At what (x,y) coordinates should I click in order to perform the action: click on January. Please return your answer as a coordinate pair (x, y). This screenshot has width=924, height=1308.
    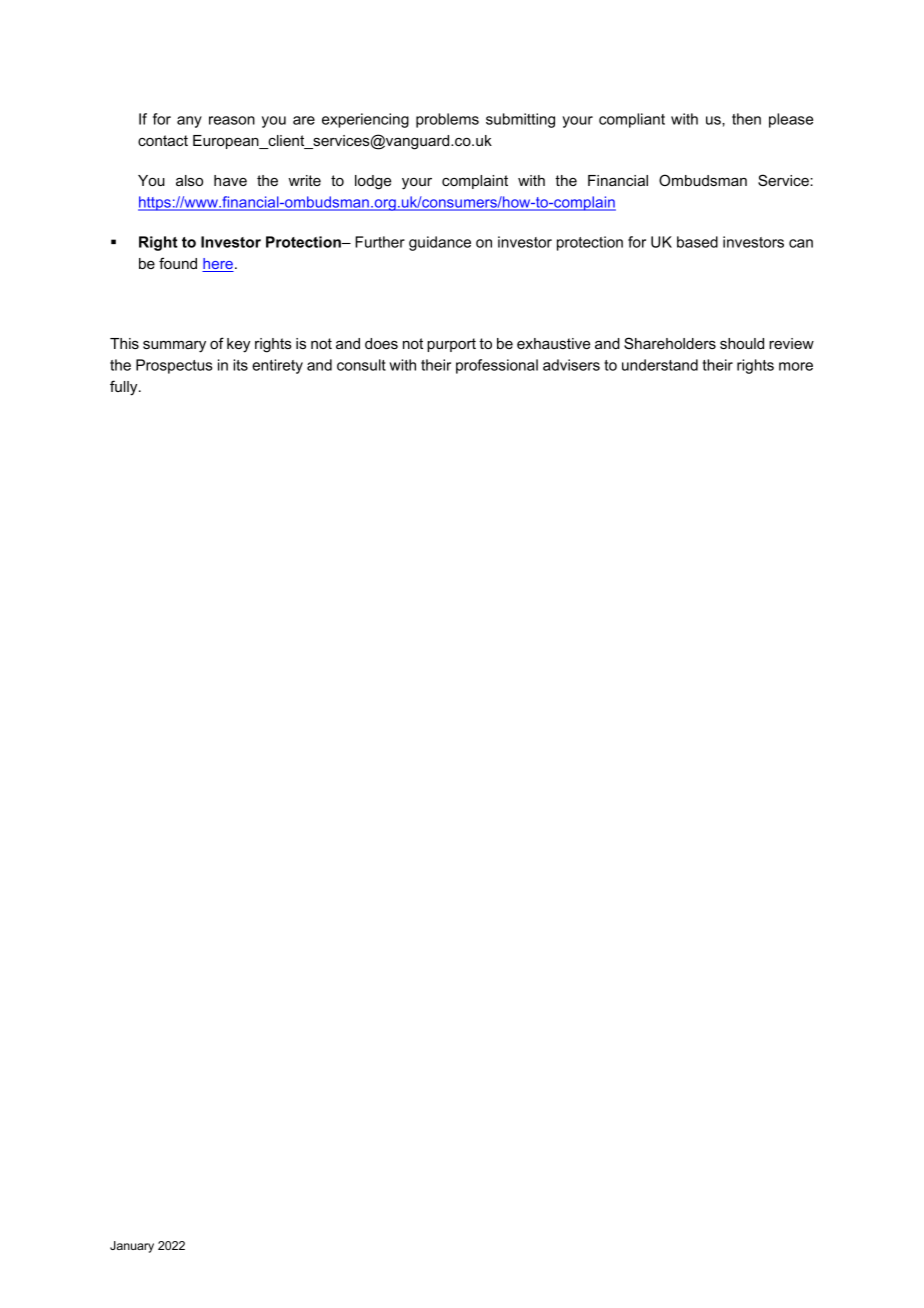
    Looking at the image, I should click on (132, 1247).
